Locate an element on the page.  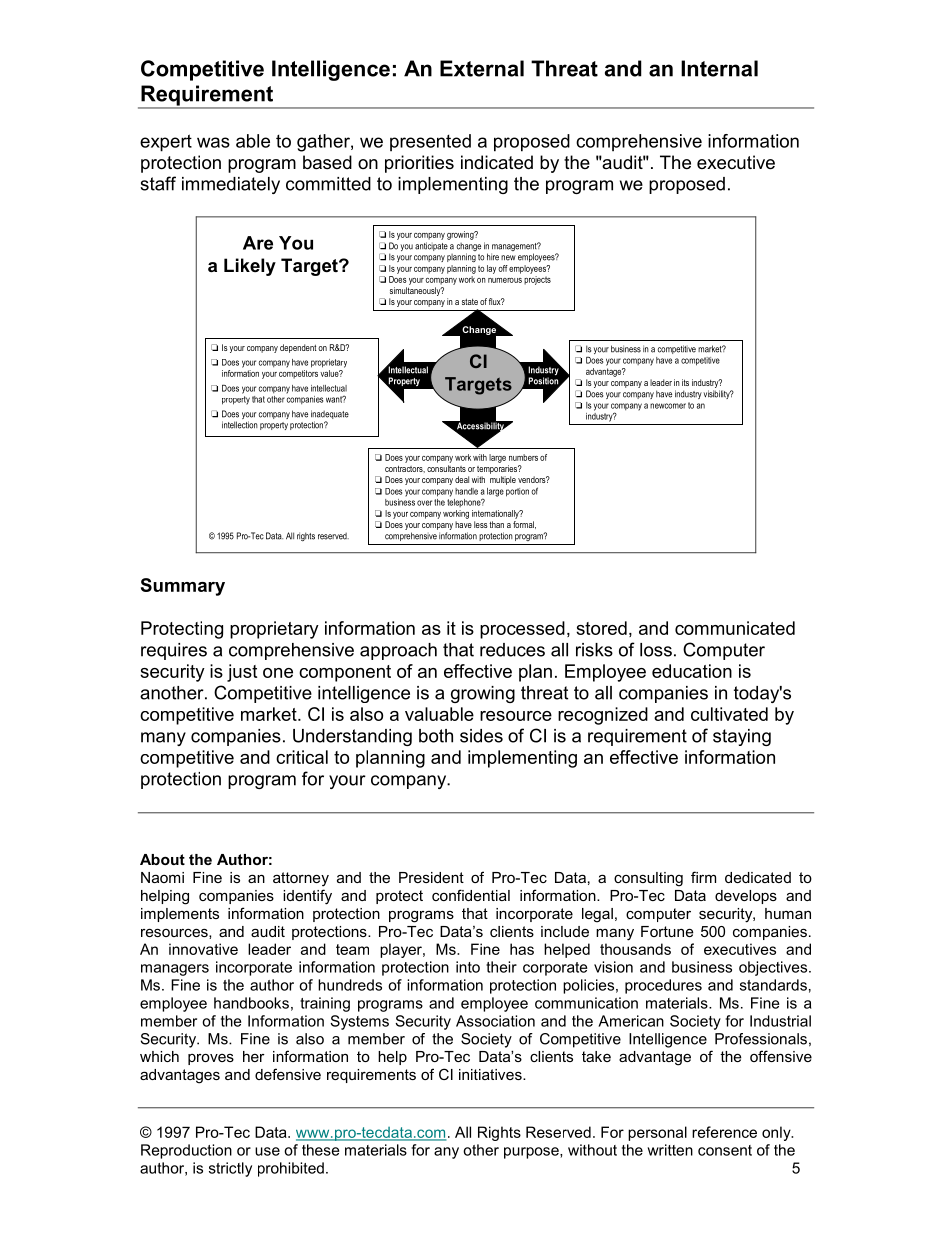
External is located at coordinates (482, 68).
